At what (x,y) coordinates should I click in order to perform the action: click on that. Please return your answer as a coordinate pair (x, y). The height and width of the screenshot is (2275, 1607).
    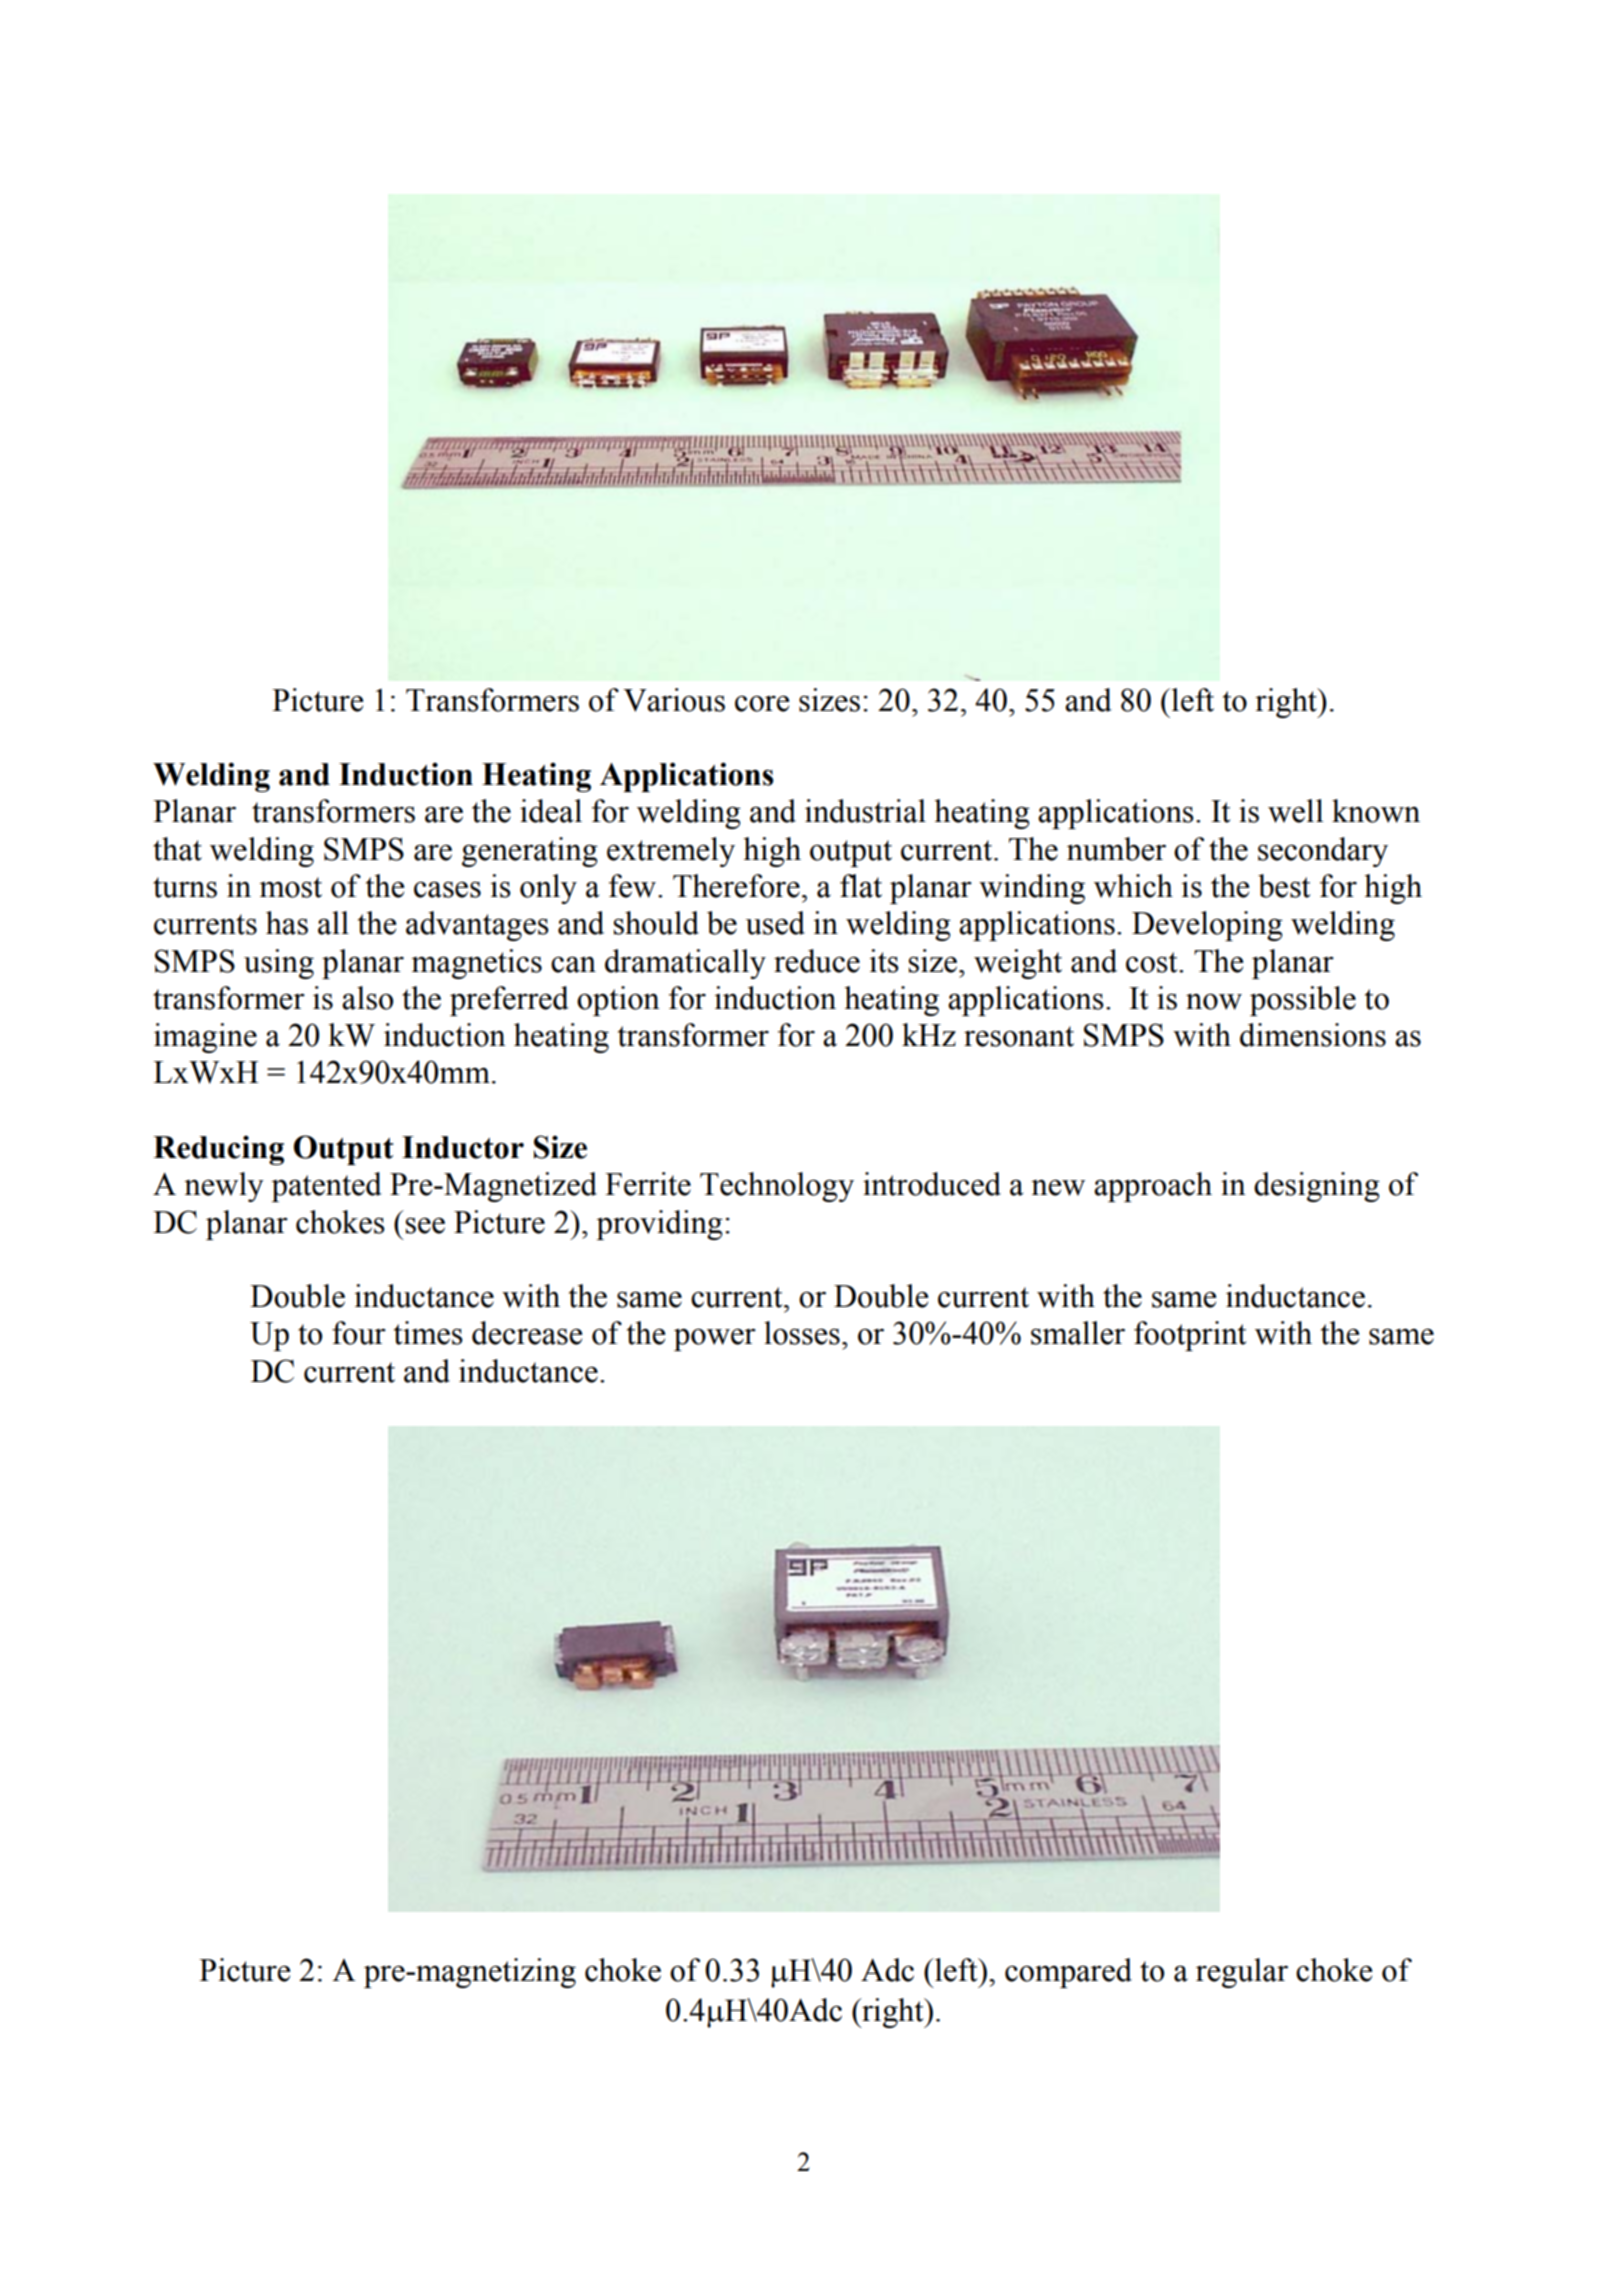
    Looking at the image, I should click on (177, 849).
